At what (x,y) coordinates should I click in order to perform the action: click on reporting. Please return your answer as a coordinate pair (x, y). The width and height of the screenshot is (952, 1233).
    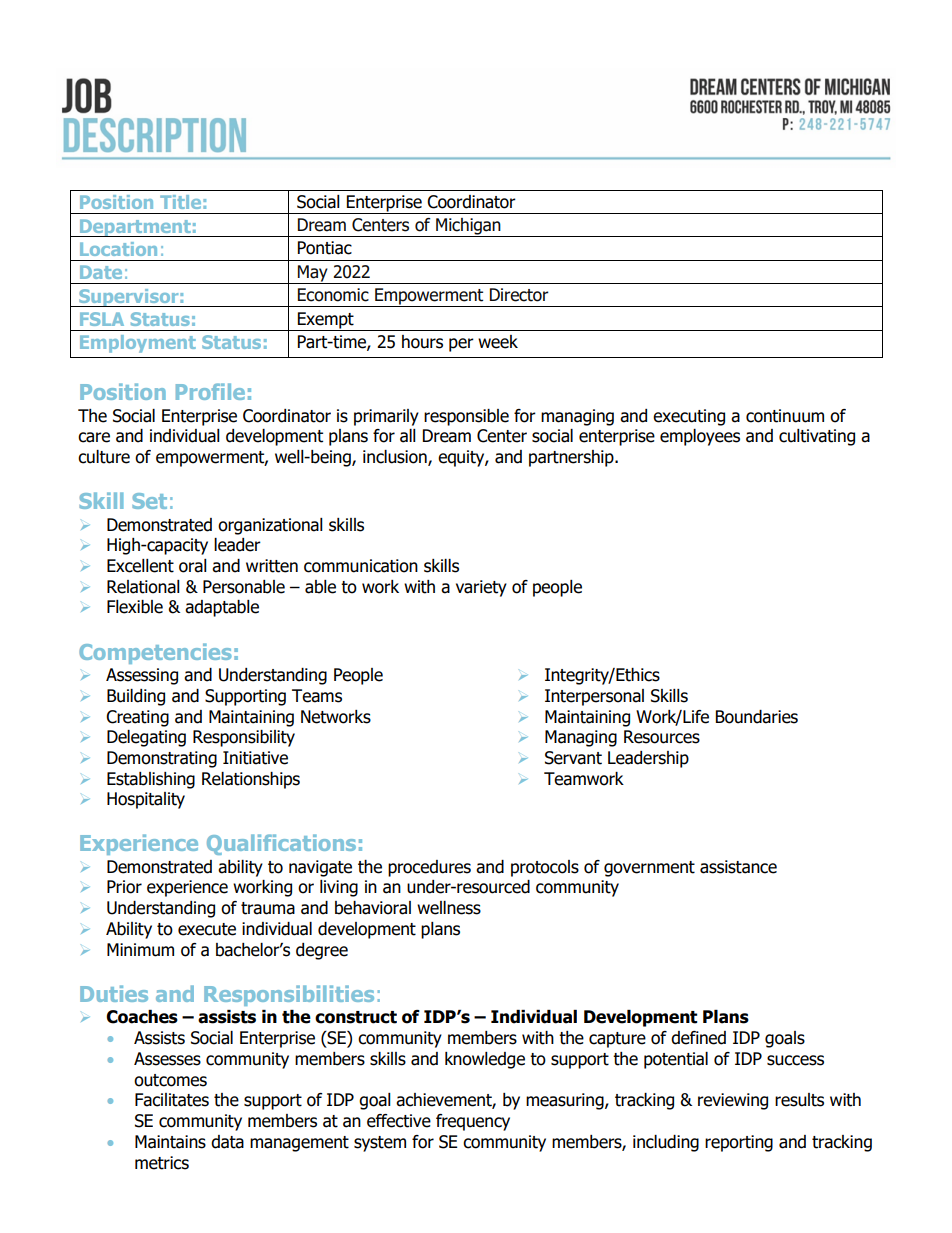
    Looking at the image, I should click on (739, 1143).
